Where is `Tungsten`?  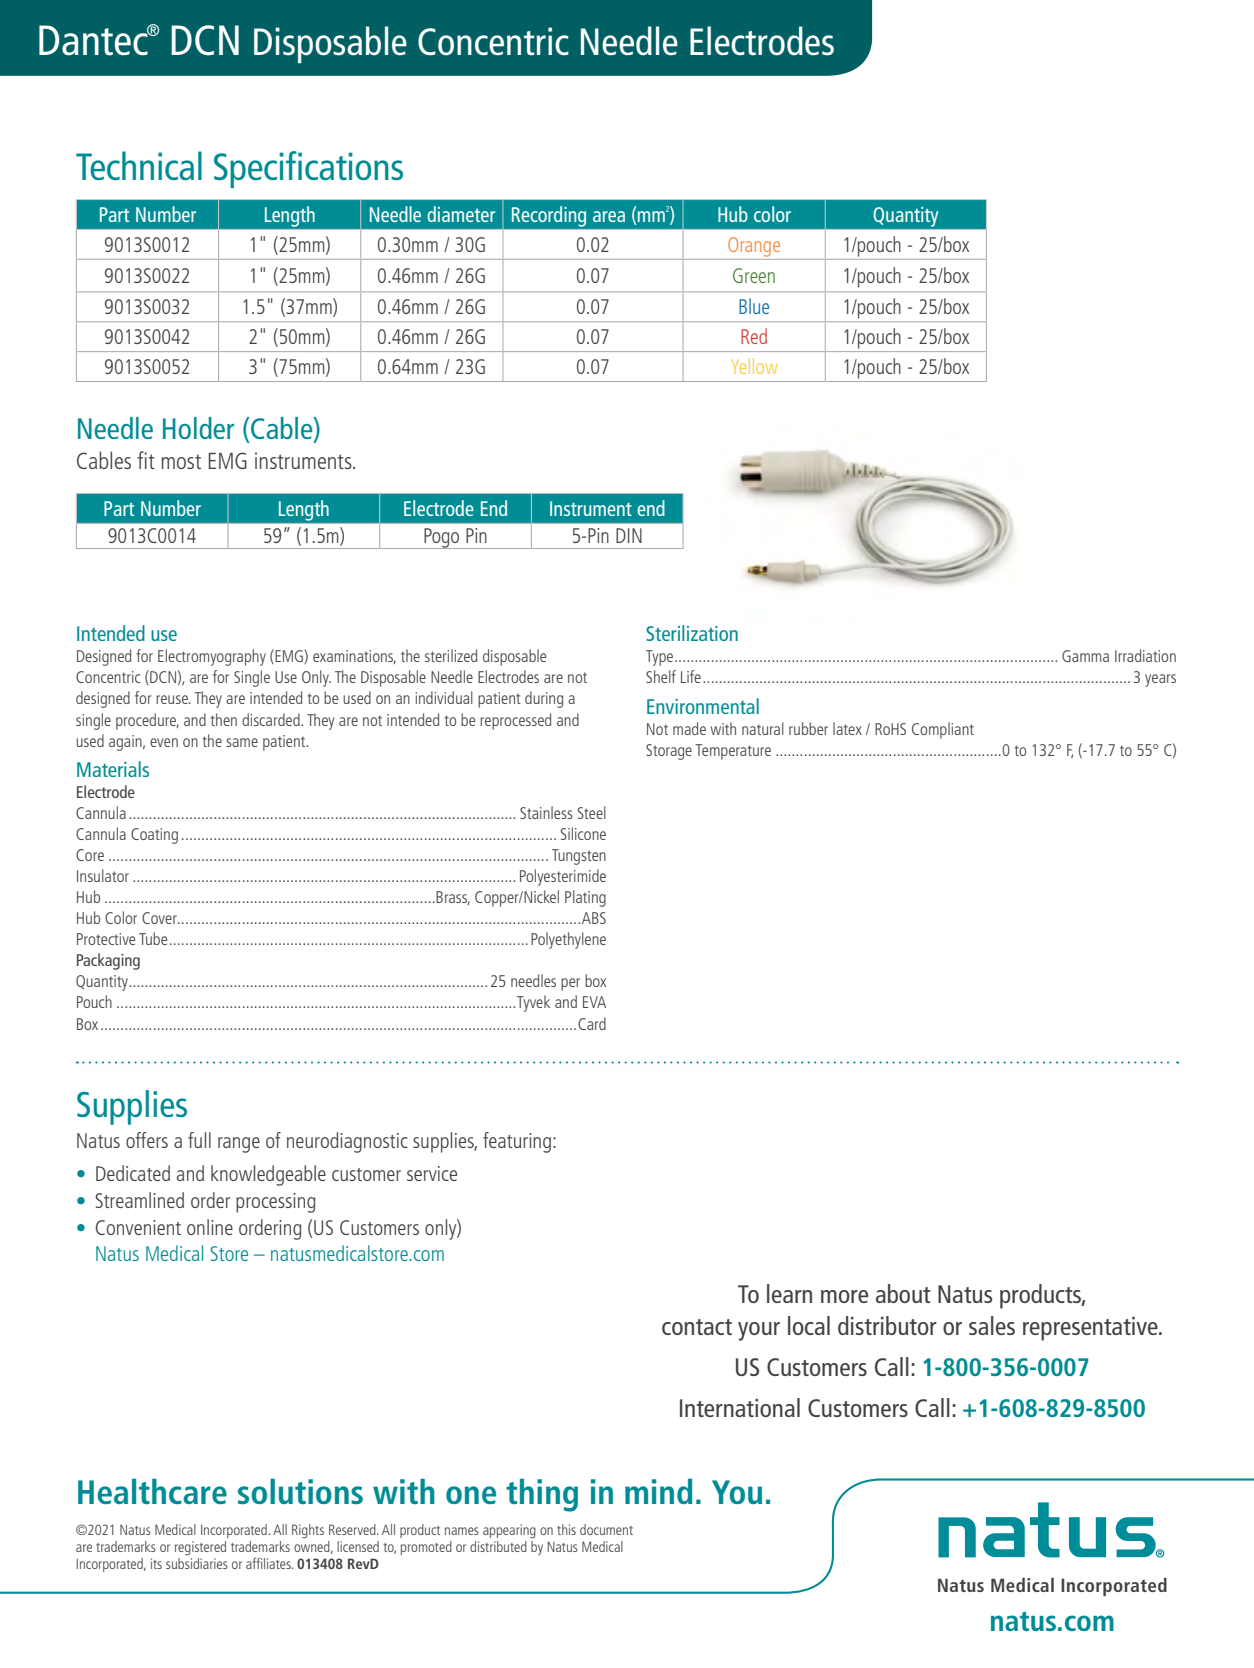 Tungsten is located at coordinates (579, 857).
